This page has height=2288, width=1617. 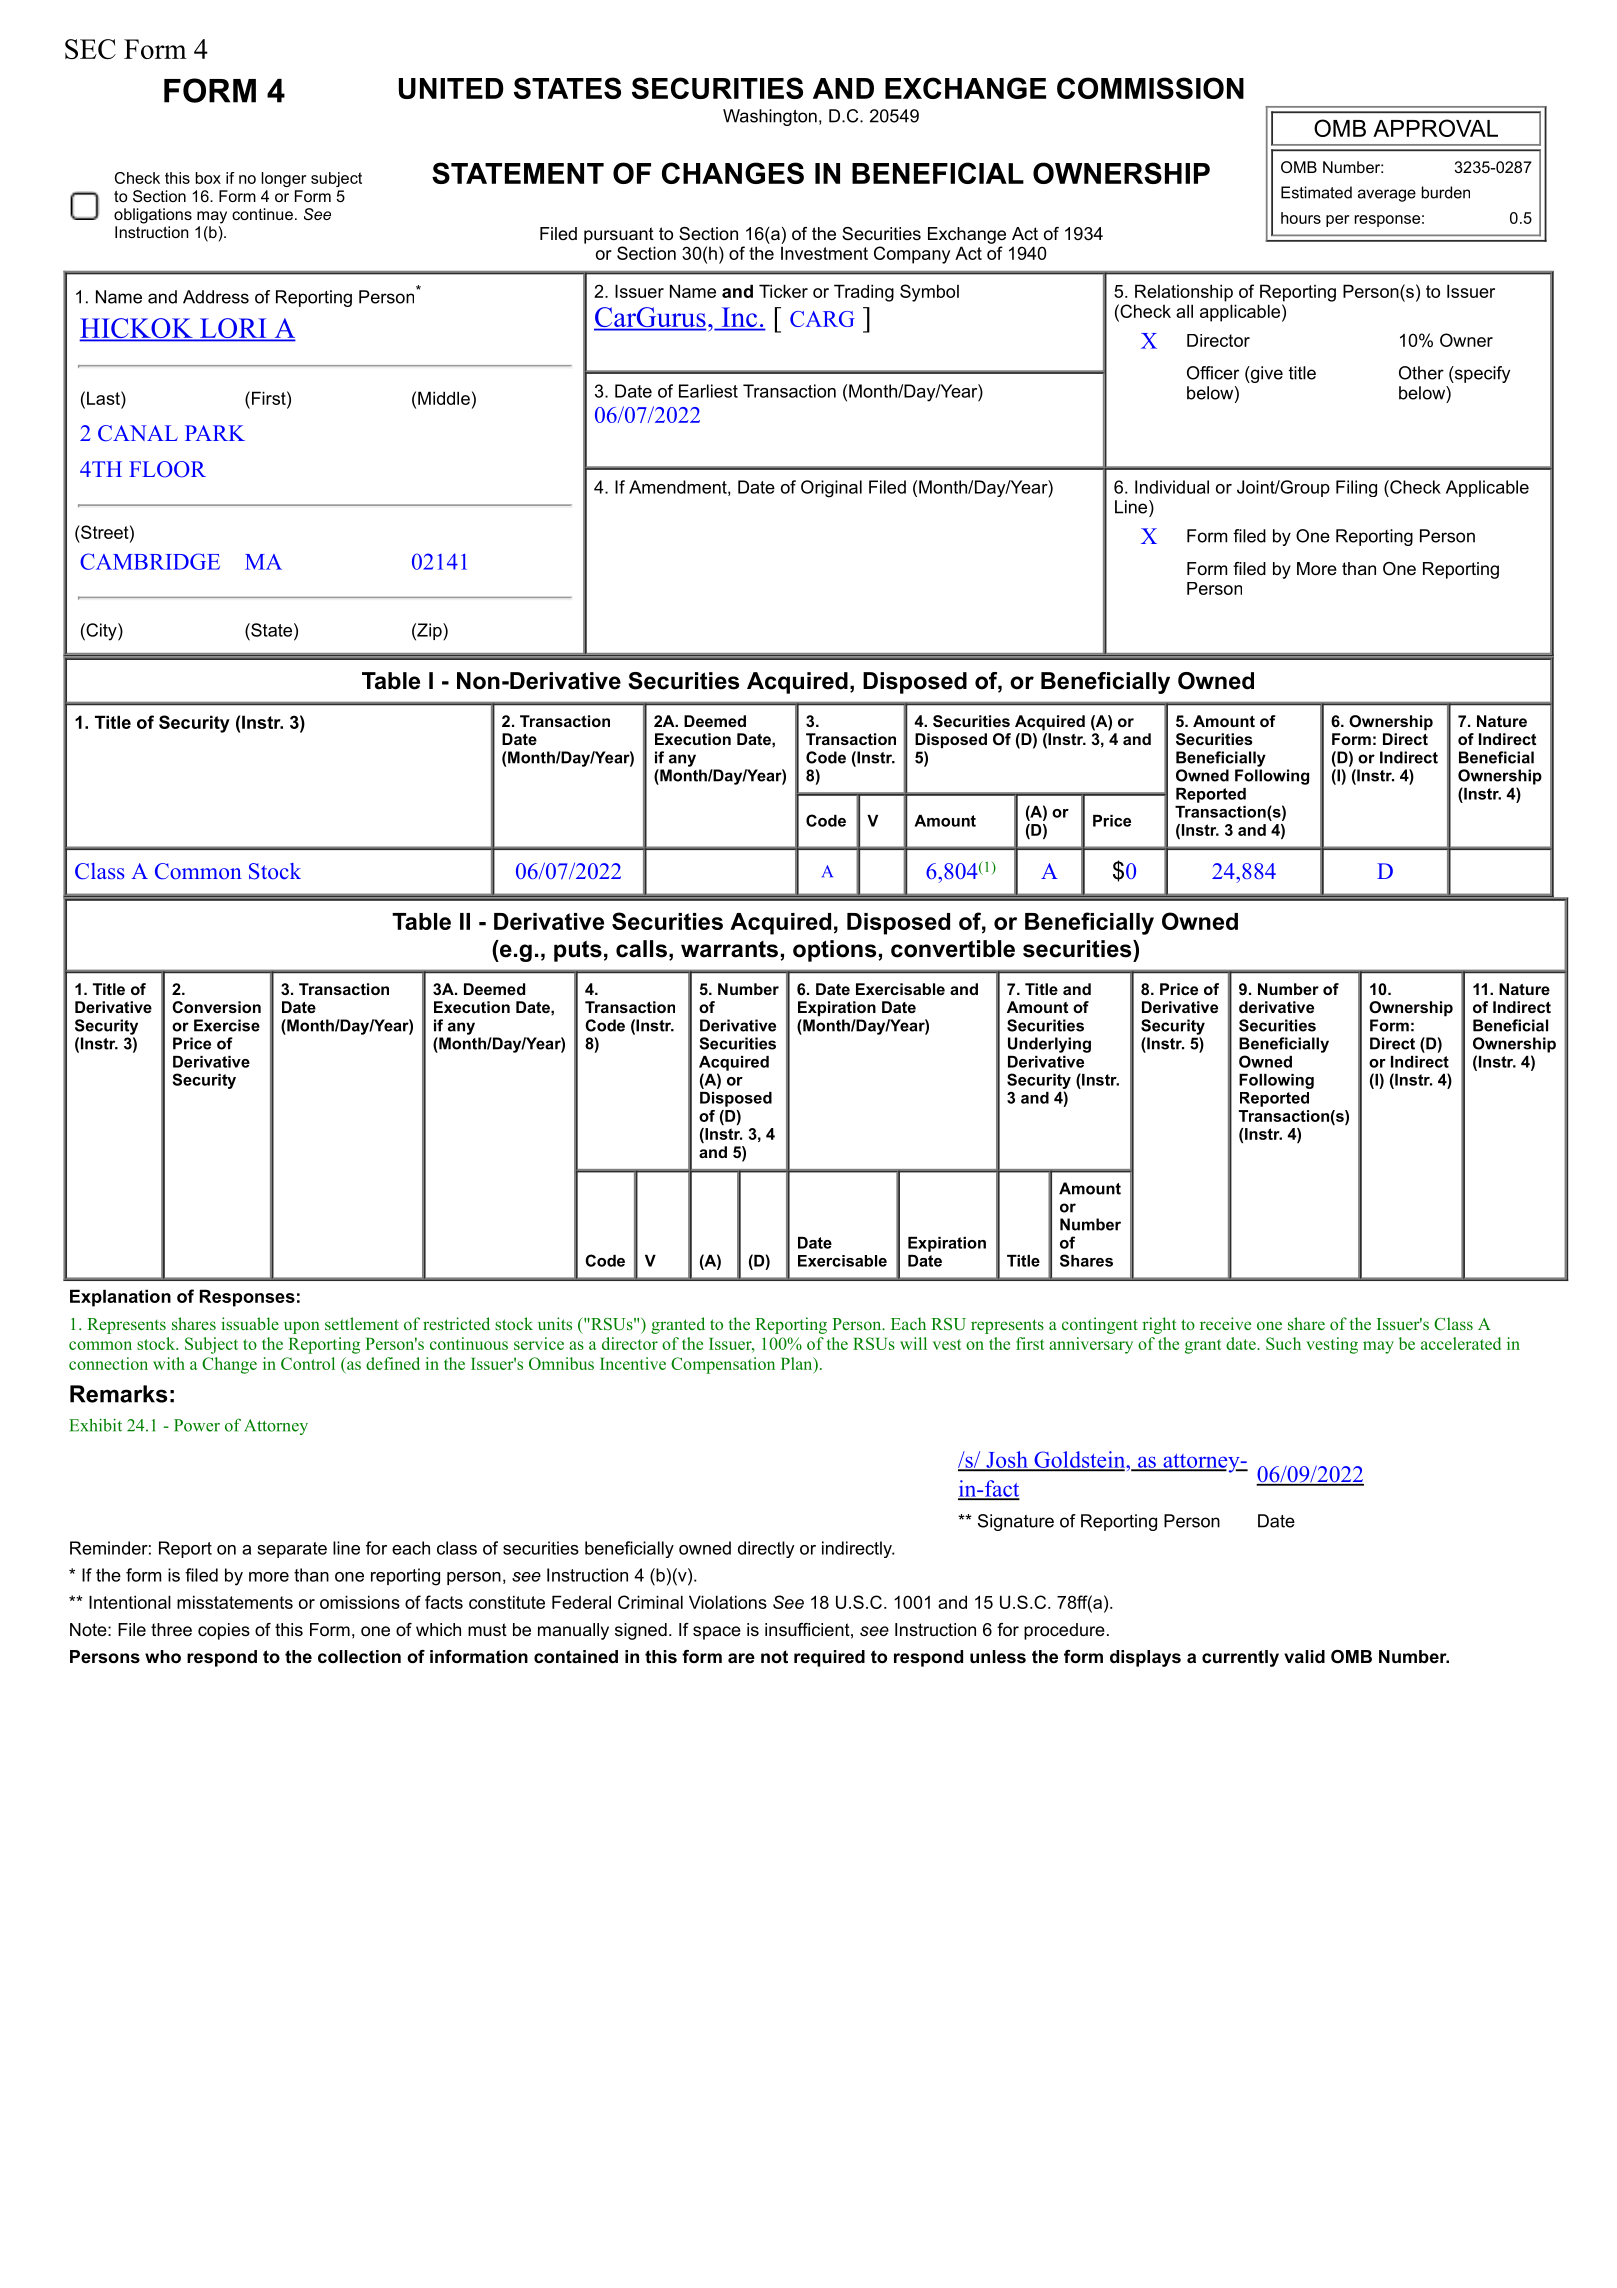 I want to click on Washington, so click(x=770, y=117).
